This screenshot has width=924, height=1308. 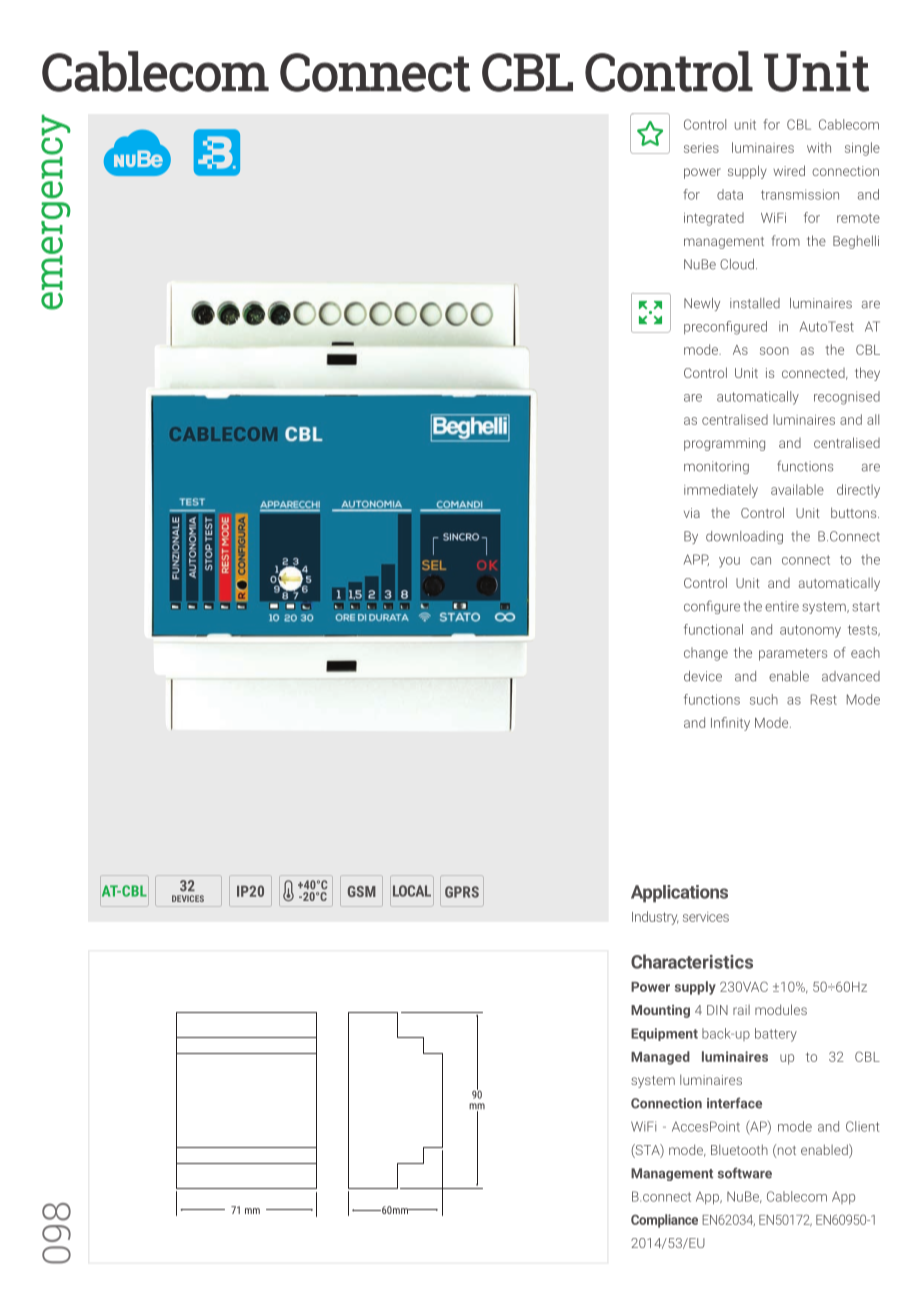 I want to click on transmission, so click(x=800, y=194).
